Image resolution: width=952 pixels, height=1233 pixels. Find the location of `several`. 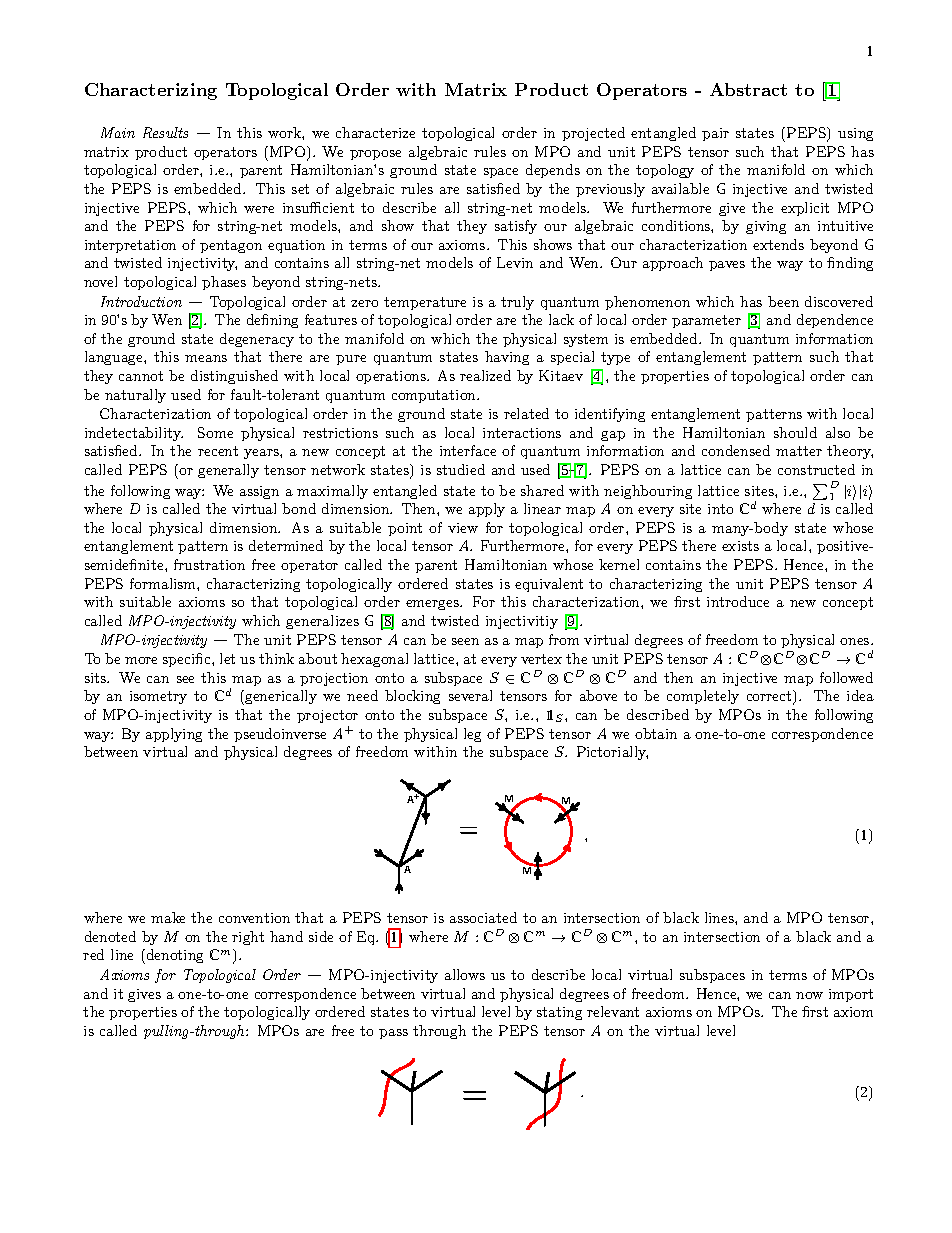

several is located at coordinates (470, 695).
